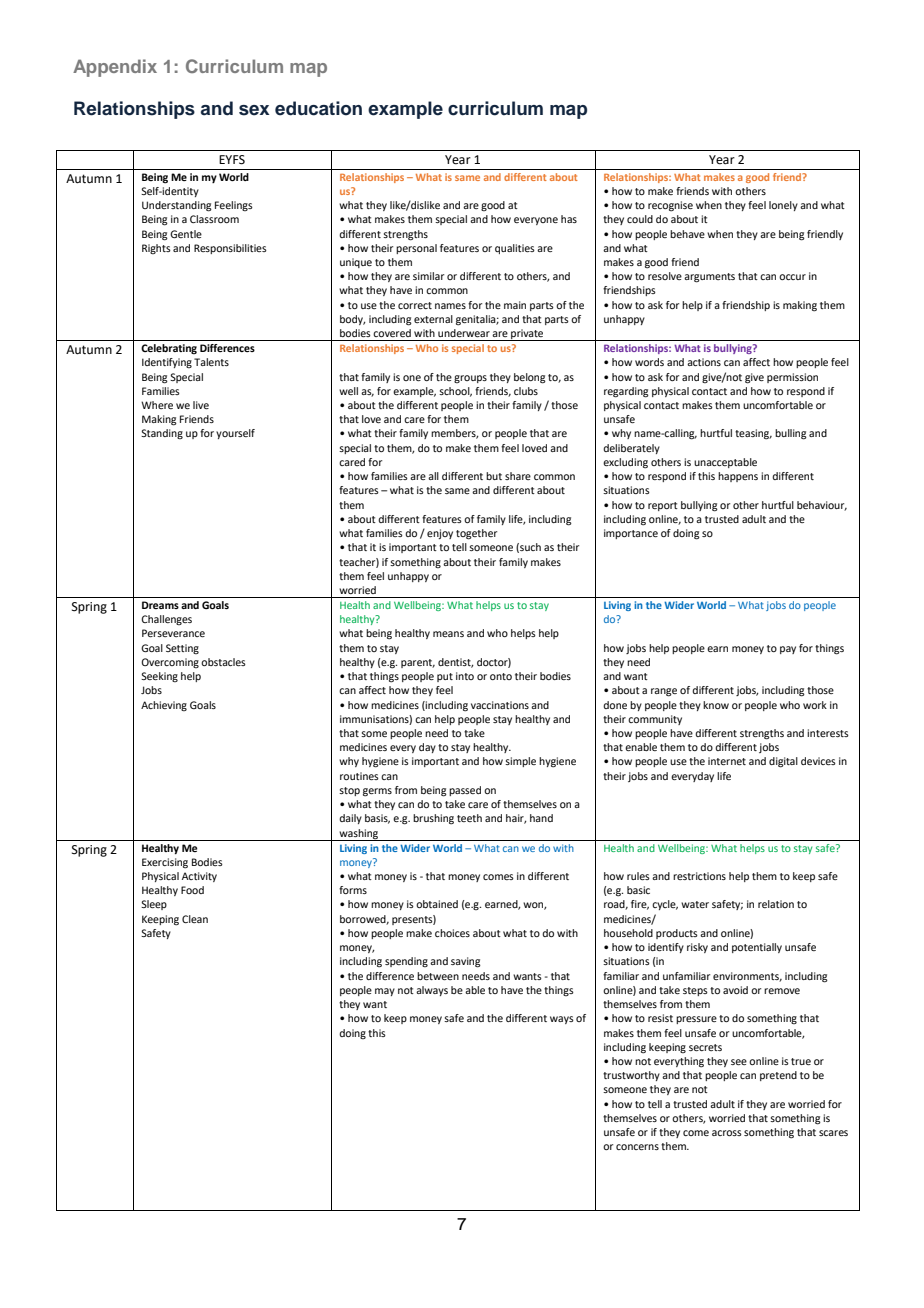 This image has height=1308, width=924. I want to click on sex, so click(254, 110).
